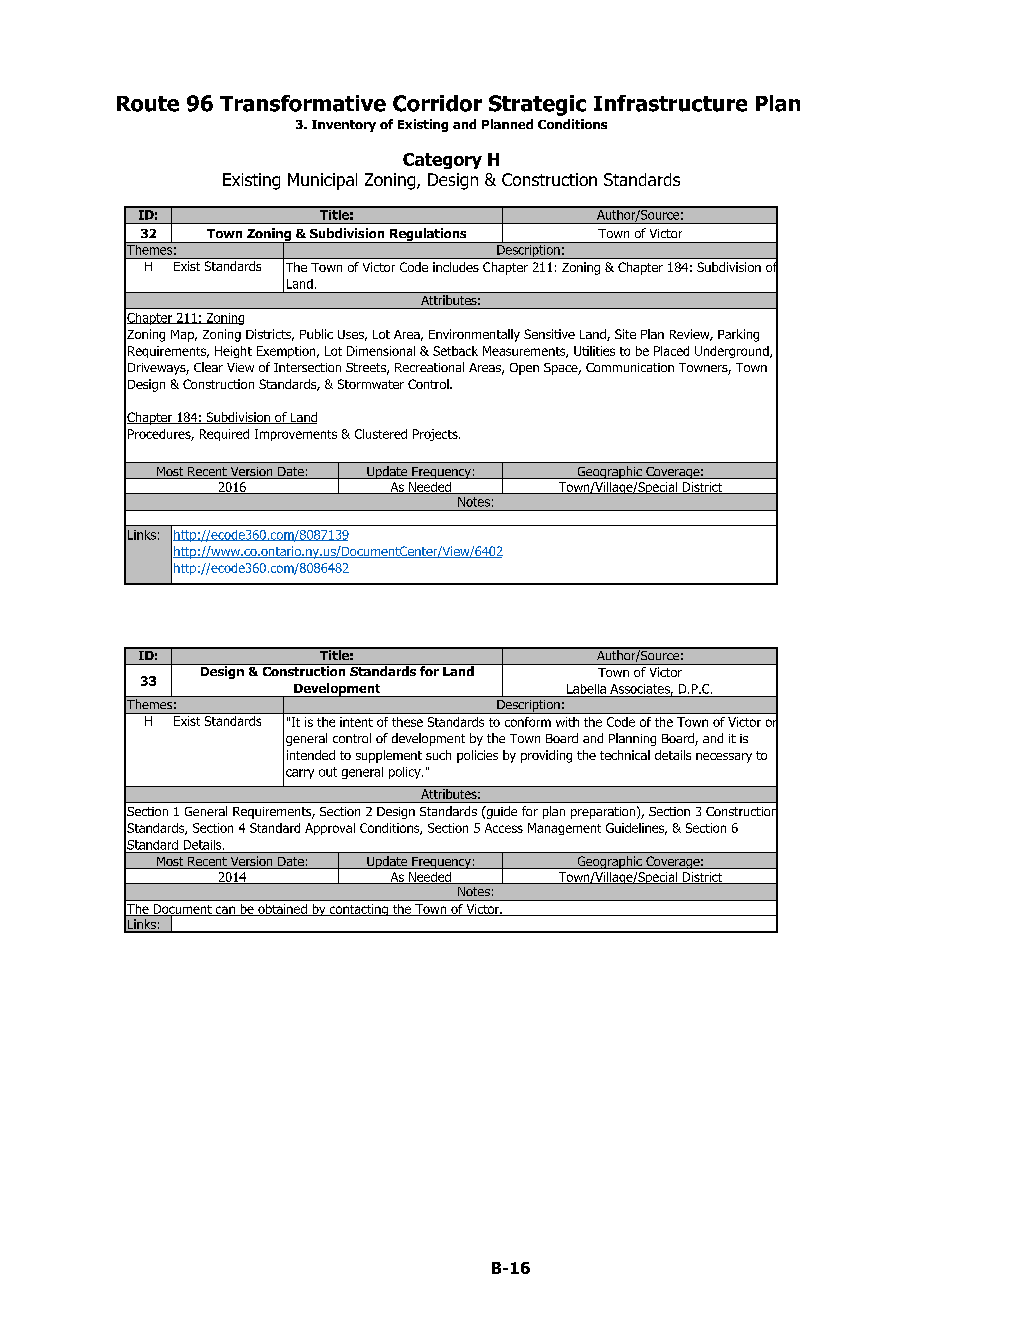 This image has height=1321, width=1021. What do you see at coordinates (630, 367) in the image?
I see `Communication` at bounding box center [630, 367].
